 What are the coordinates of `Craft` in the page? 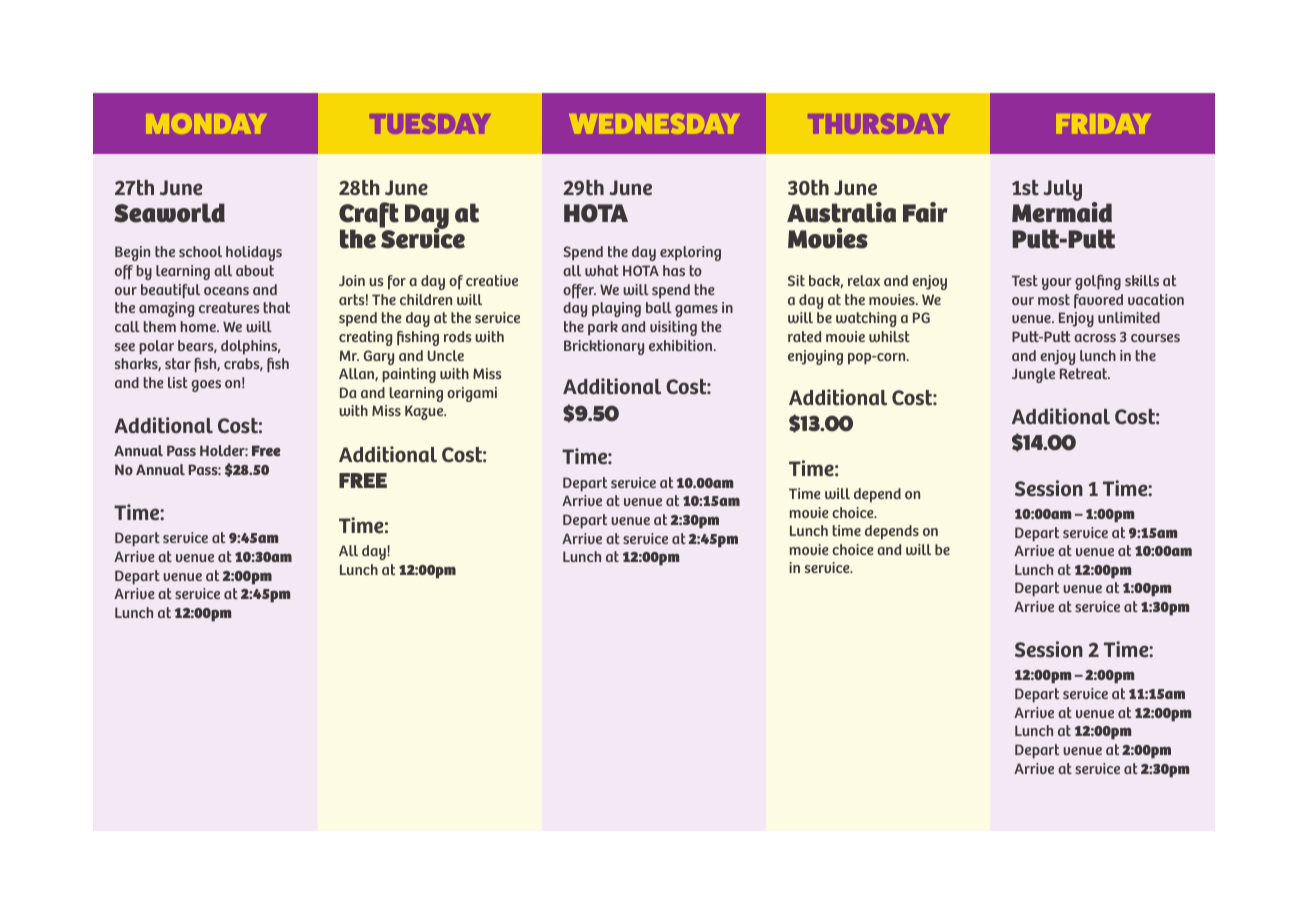 It's located at (369, 216).
